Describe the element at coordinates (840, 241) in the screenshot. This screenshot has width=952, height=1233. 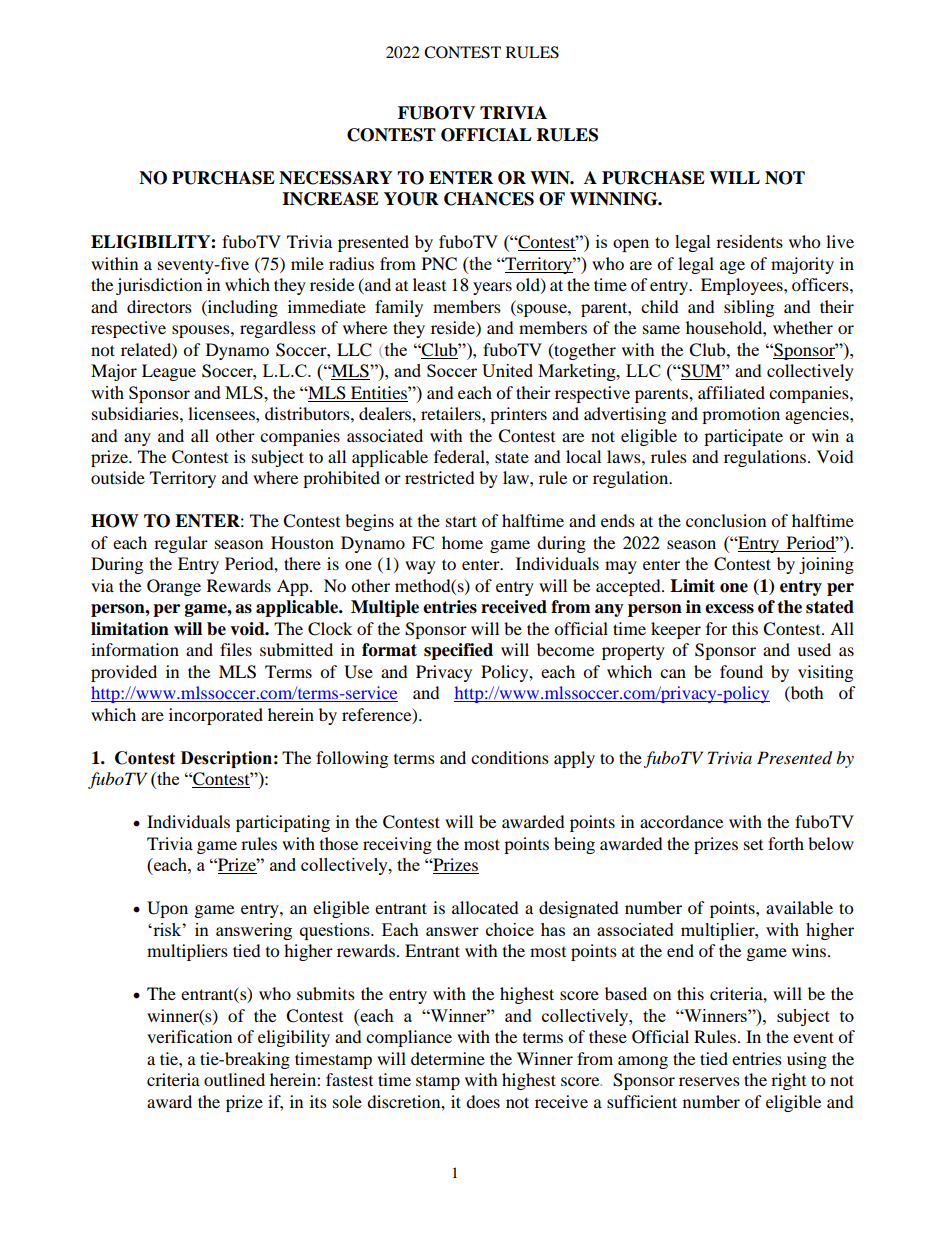
I see `live` at that location.
